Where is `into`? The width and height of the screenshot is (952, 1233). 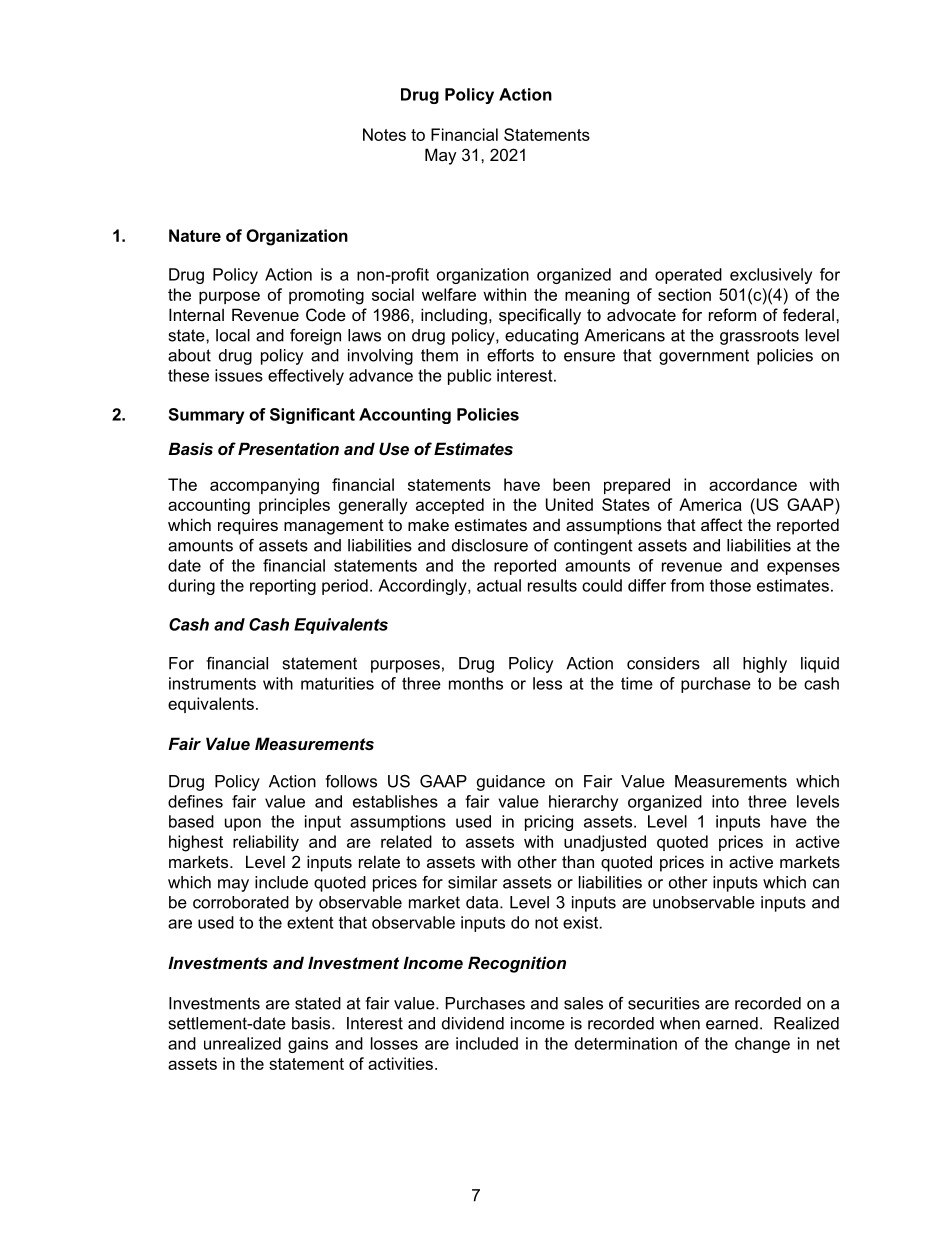 into is located at coordinates (725, 801).
